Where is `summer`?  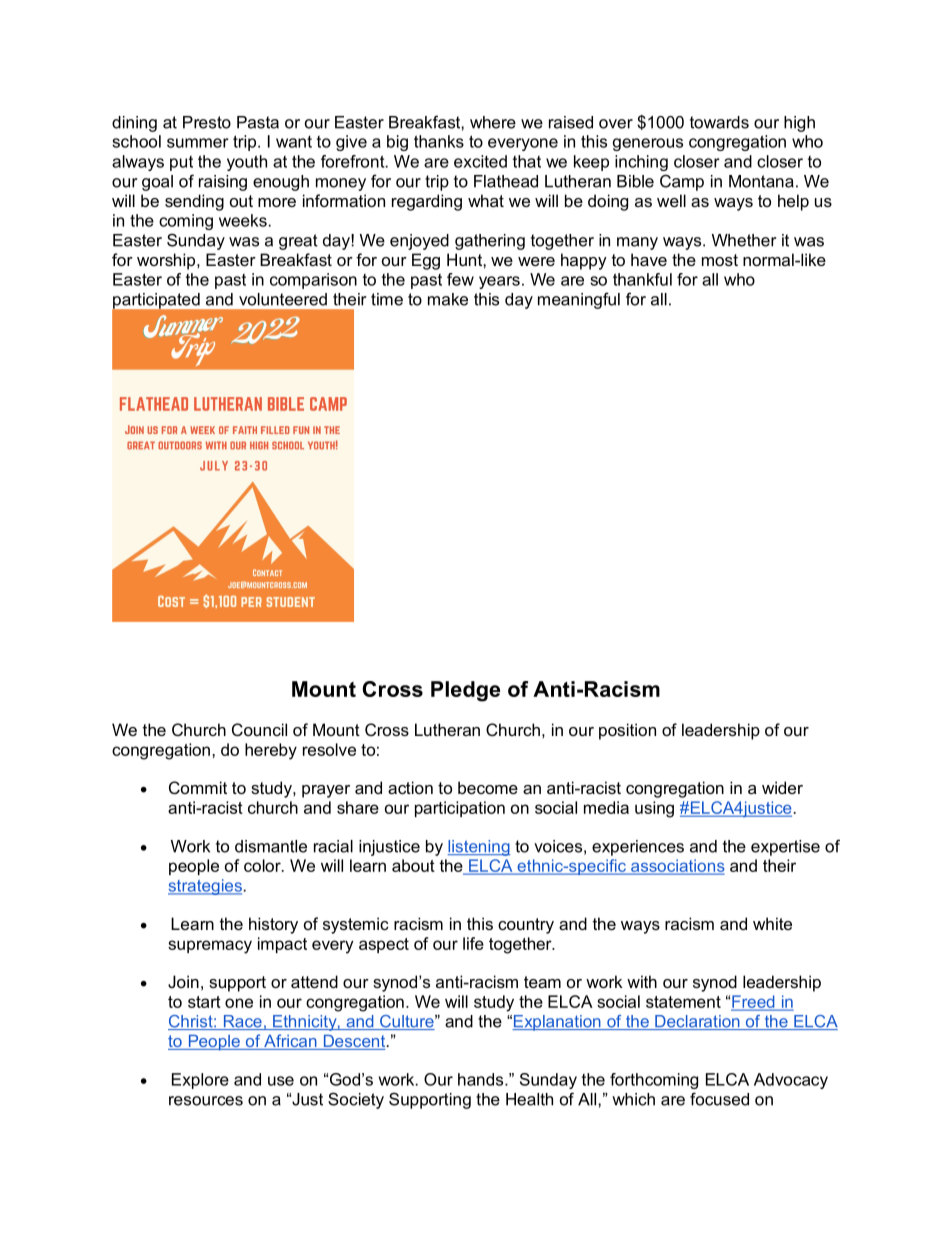 summer is located at coordinates (198, 143).
